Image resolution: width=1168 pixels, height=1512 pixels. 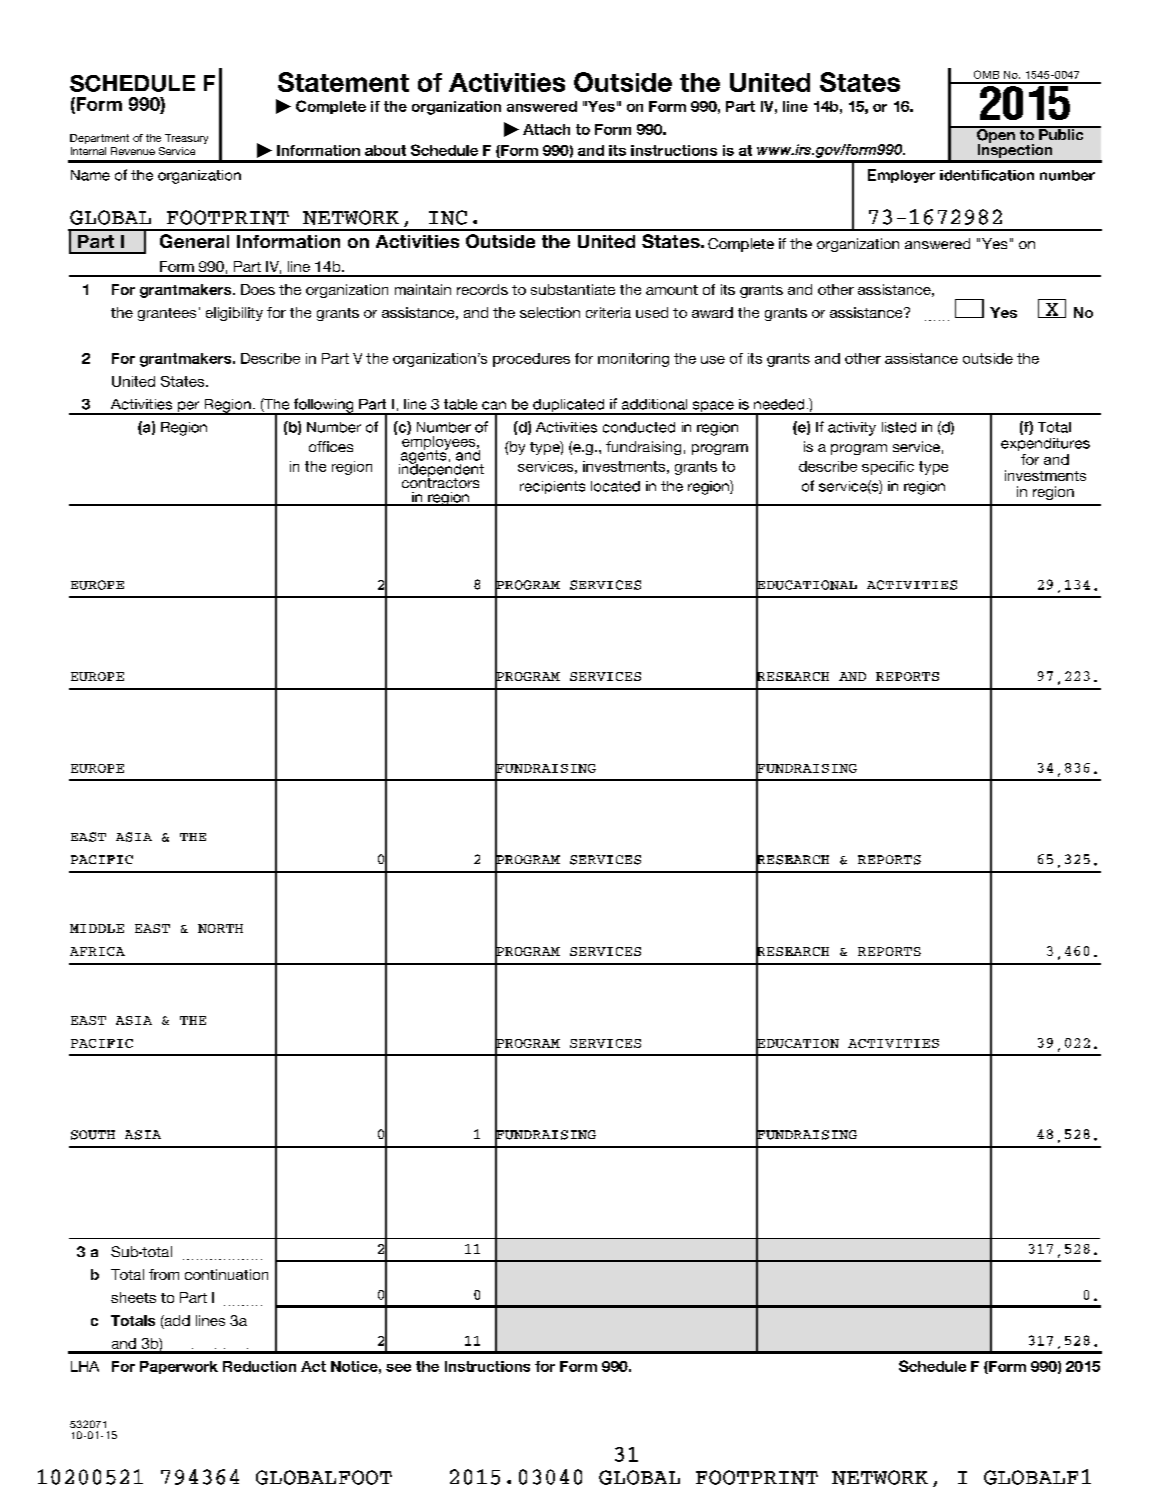 I want to click on Open, so click(x=996, y=135).
